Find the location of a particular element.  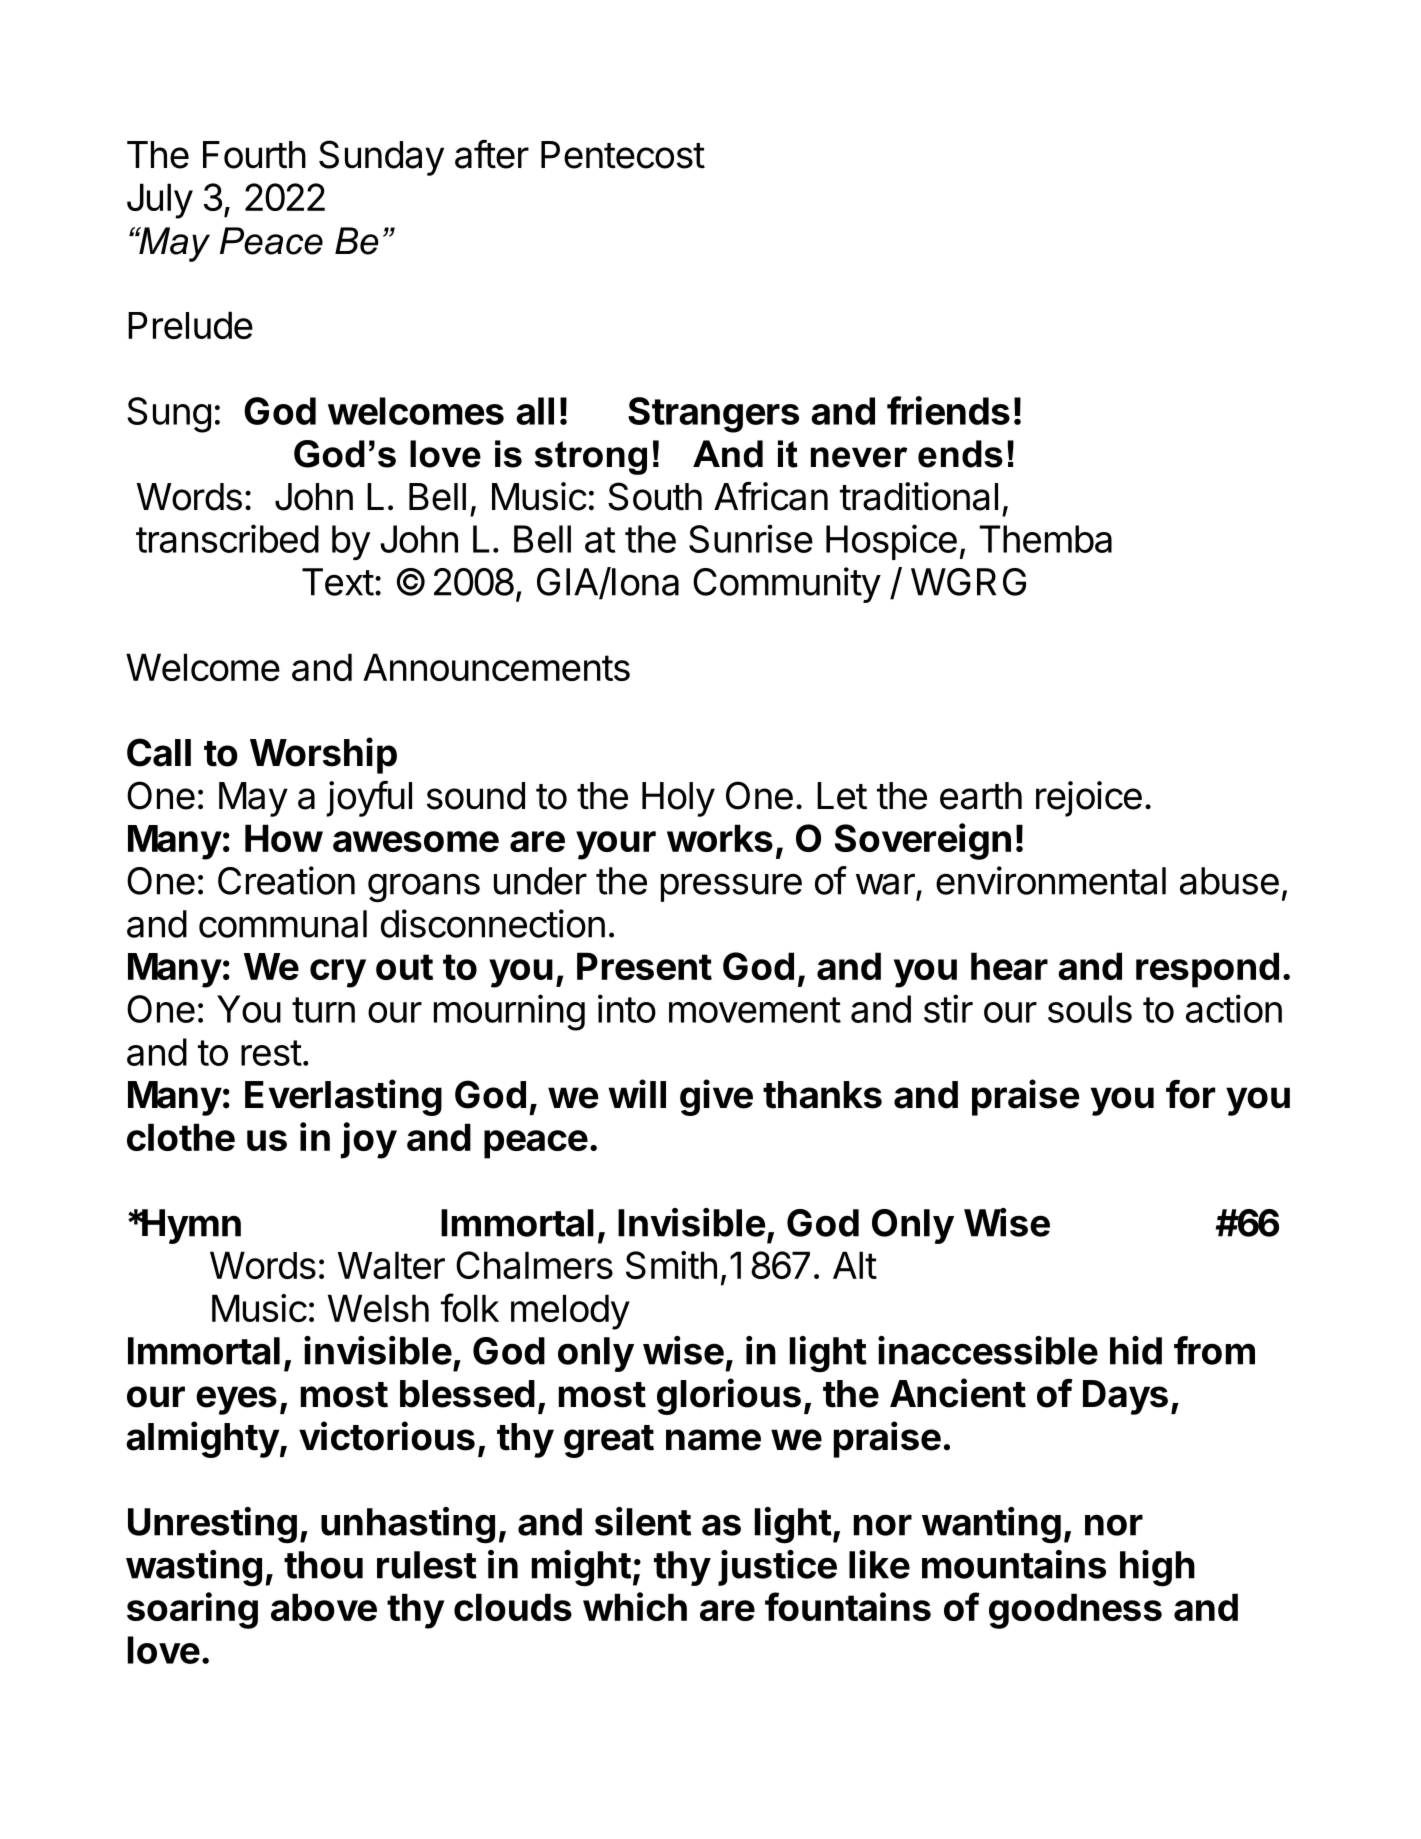

Chalmers is located at coordinates (534, 1265).
